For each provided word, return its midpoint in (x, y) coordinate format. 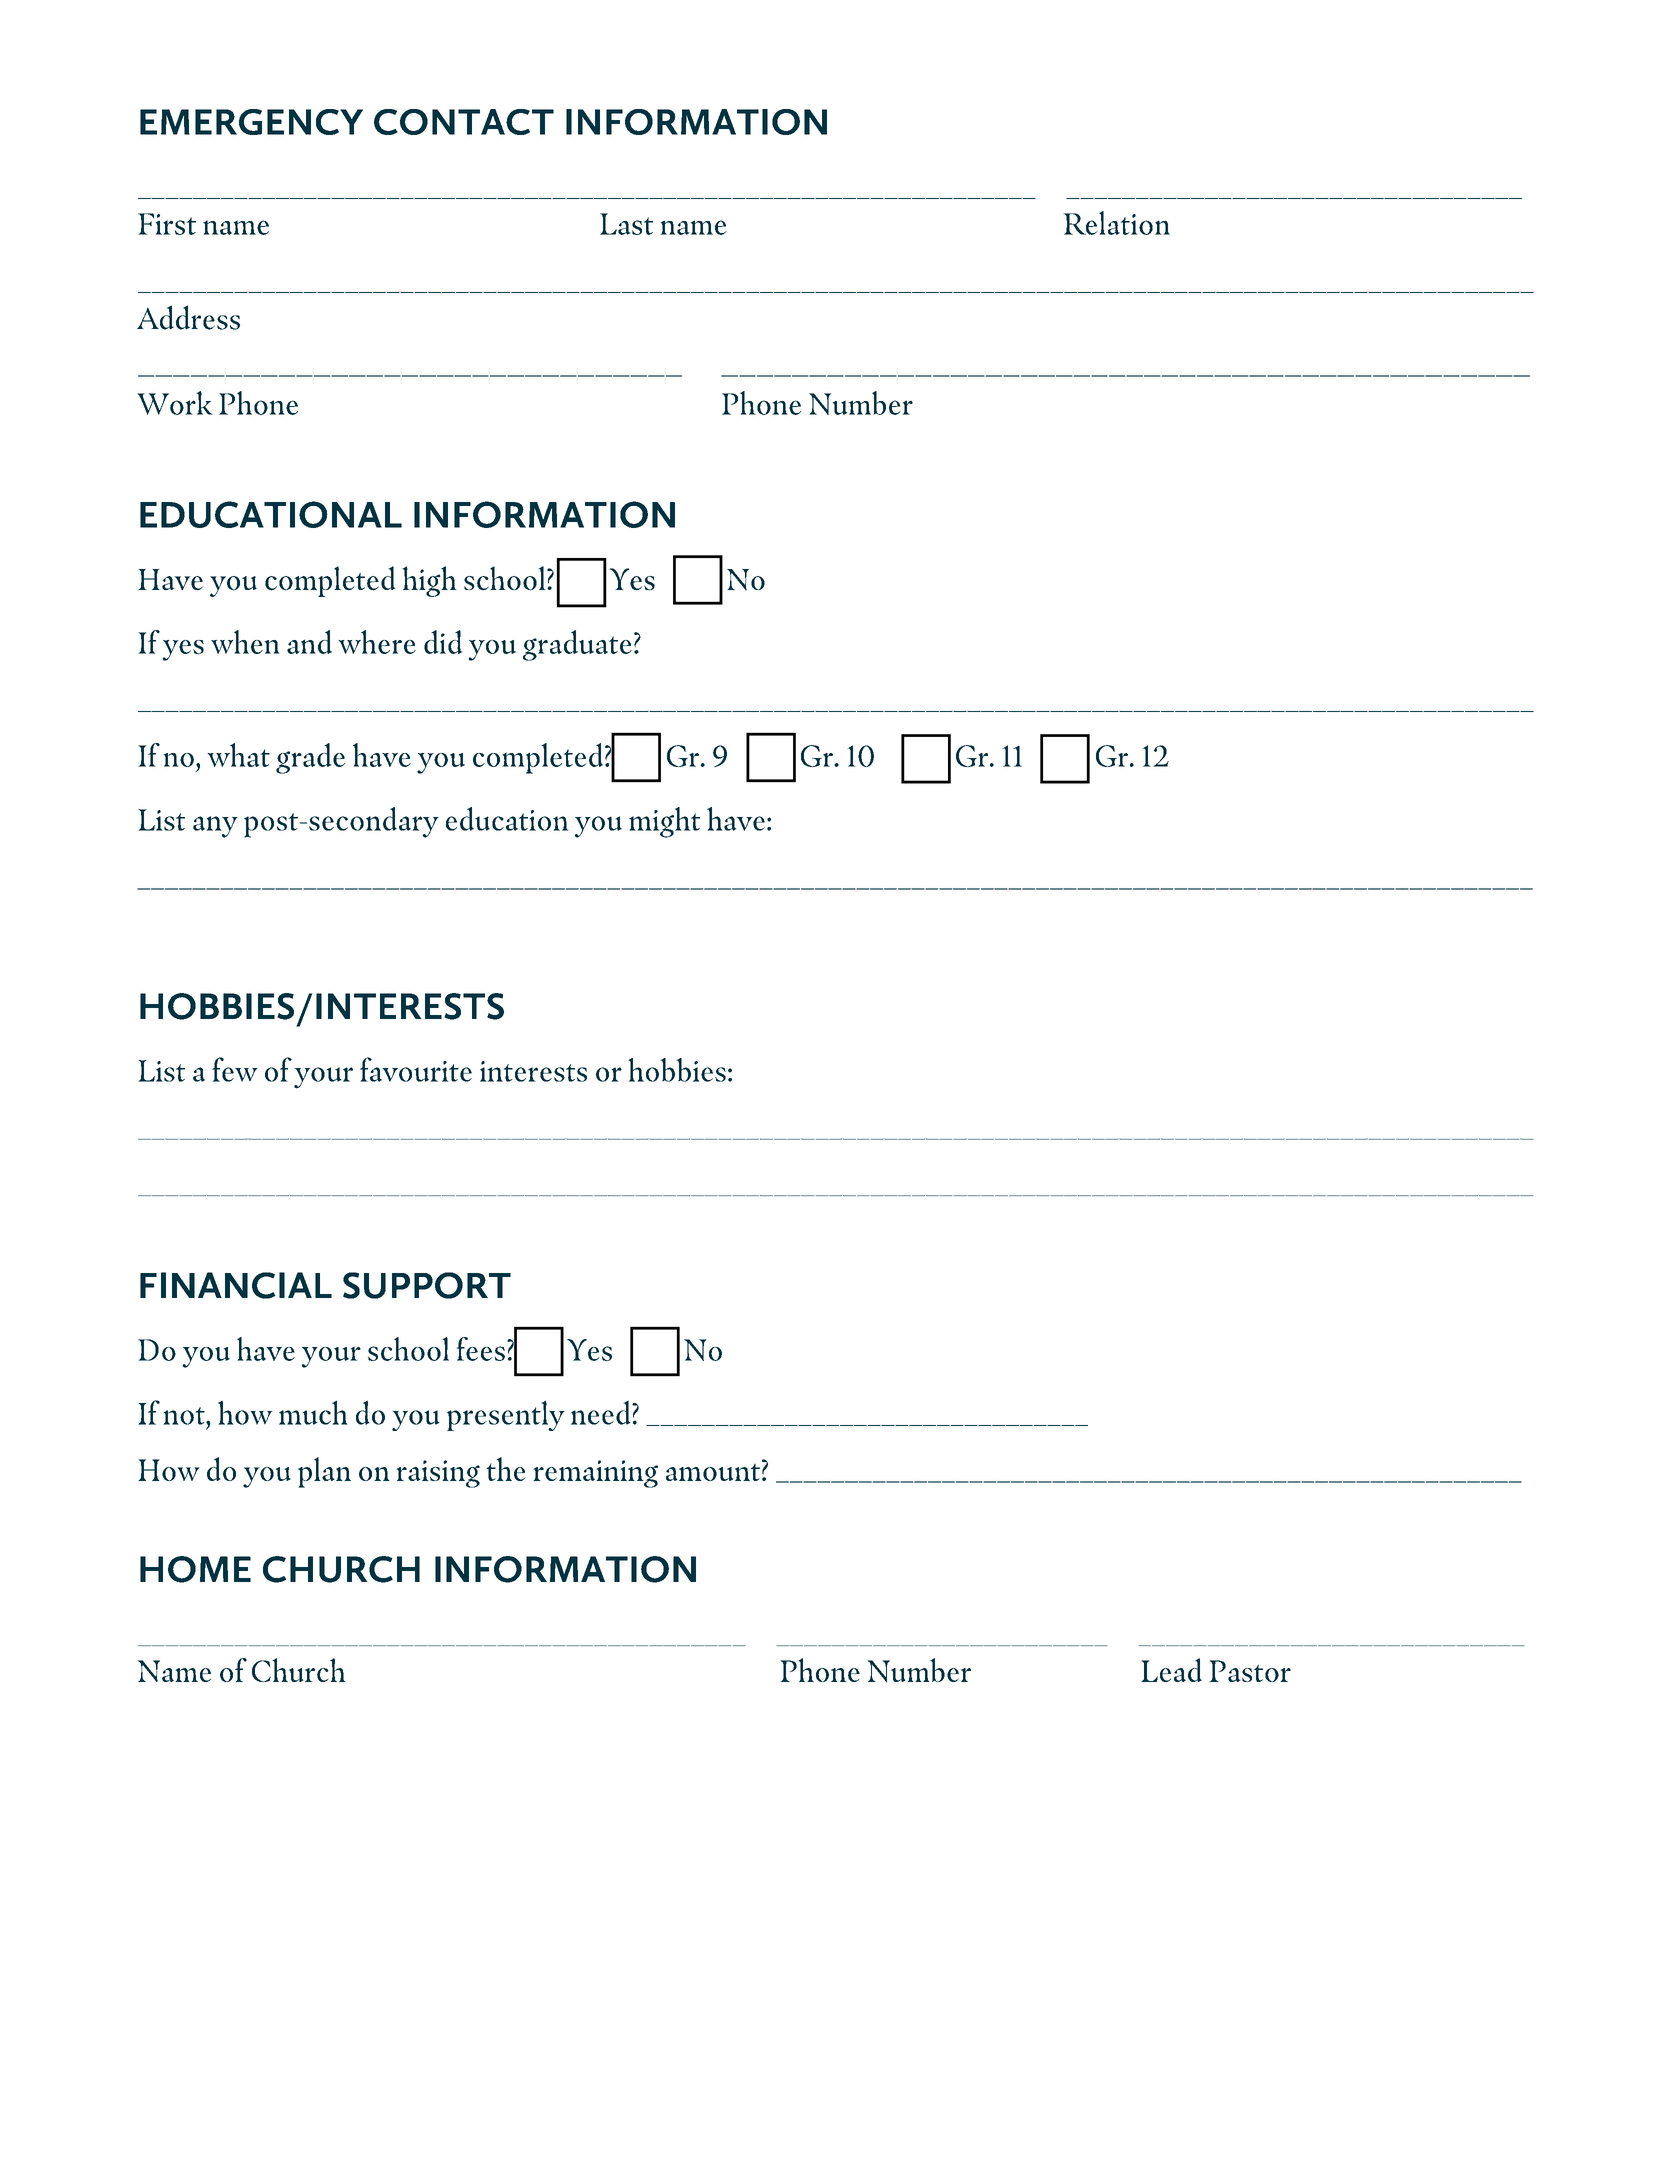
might (664, 822)
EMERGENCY (251, 122)
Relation (1117, 223)
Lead (1171, 1670)
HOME (195, 1569)
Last (626, 224)
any (215, 827)
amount (713, 1472)
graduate (577, 645)
